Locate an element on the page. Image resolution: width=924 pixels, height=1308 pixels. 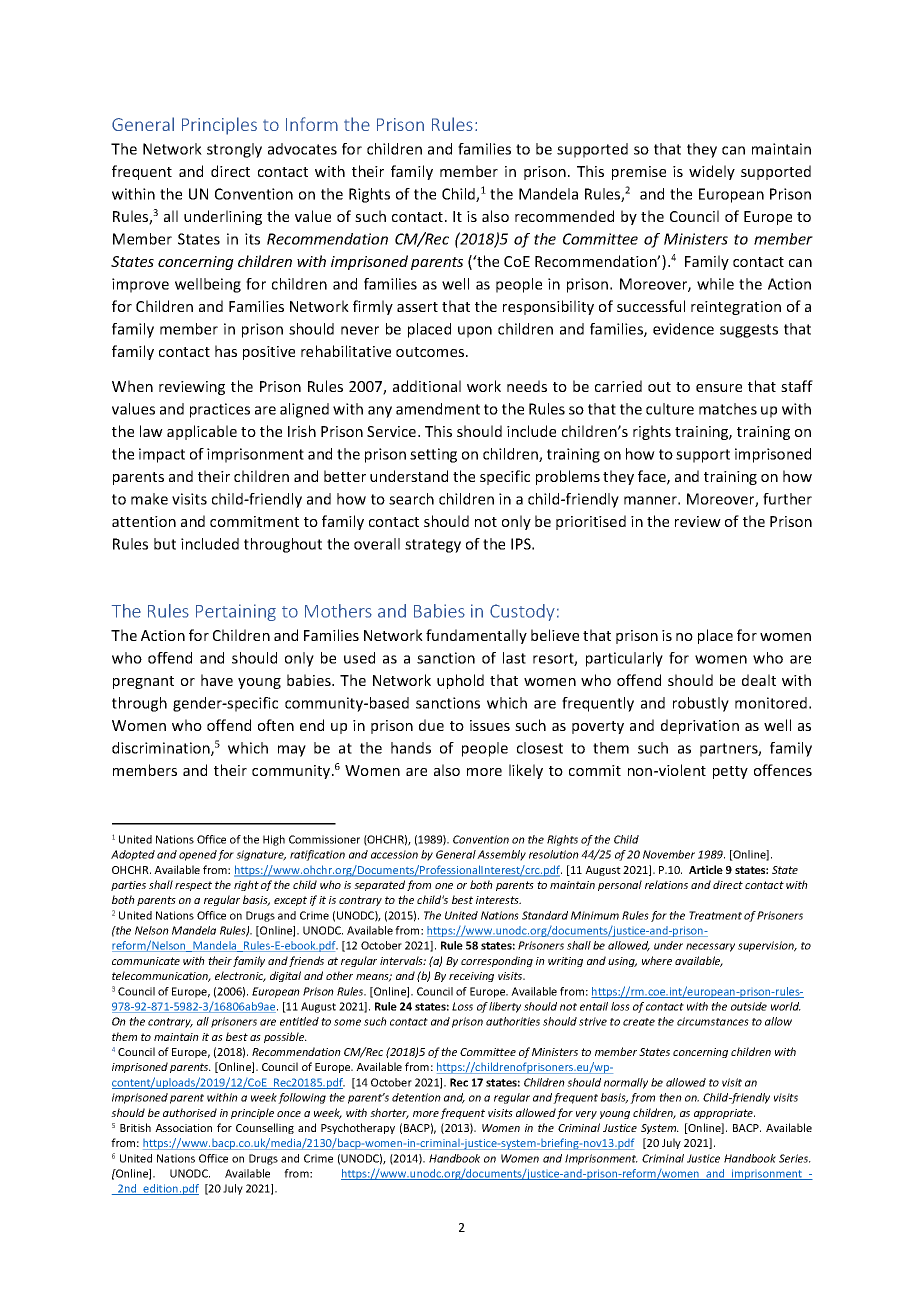
recommended is located at coordinates (564, 216).
